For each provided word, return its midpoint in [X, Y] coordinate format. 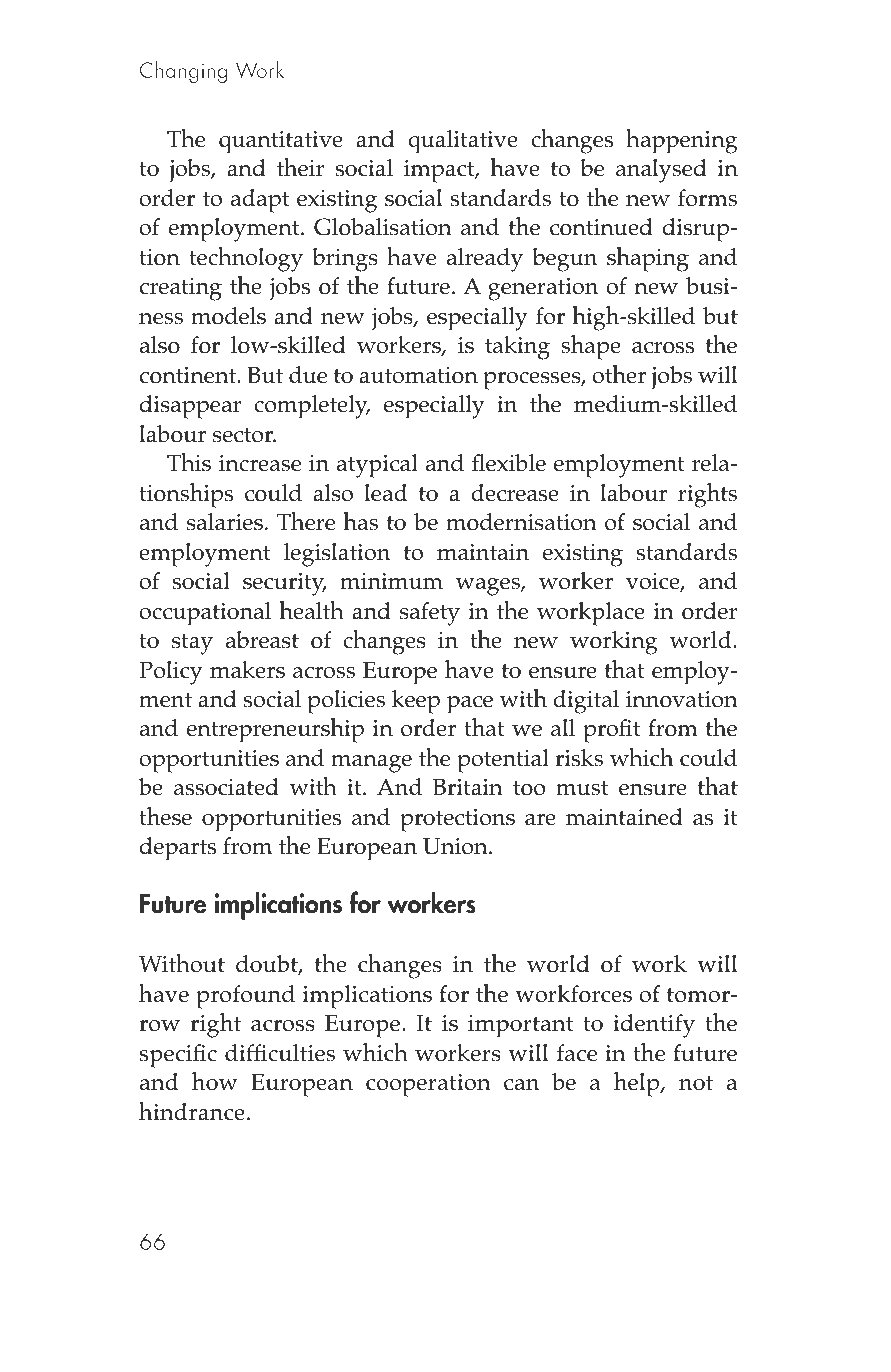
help [638, 1084]
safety [430, 614]
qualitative [463, 142]
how [215, 1081]
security [285, 584]
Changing [183, 72]
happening [682, 141]
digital [586, 702]
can [521, 1085]
